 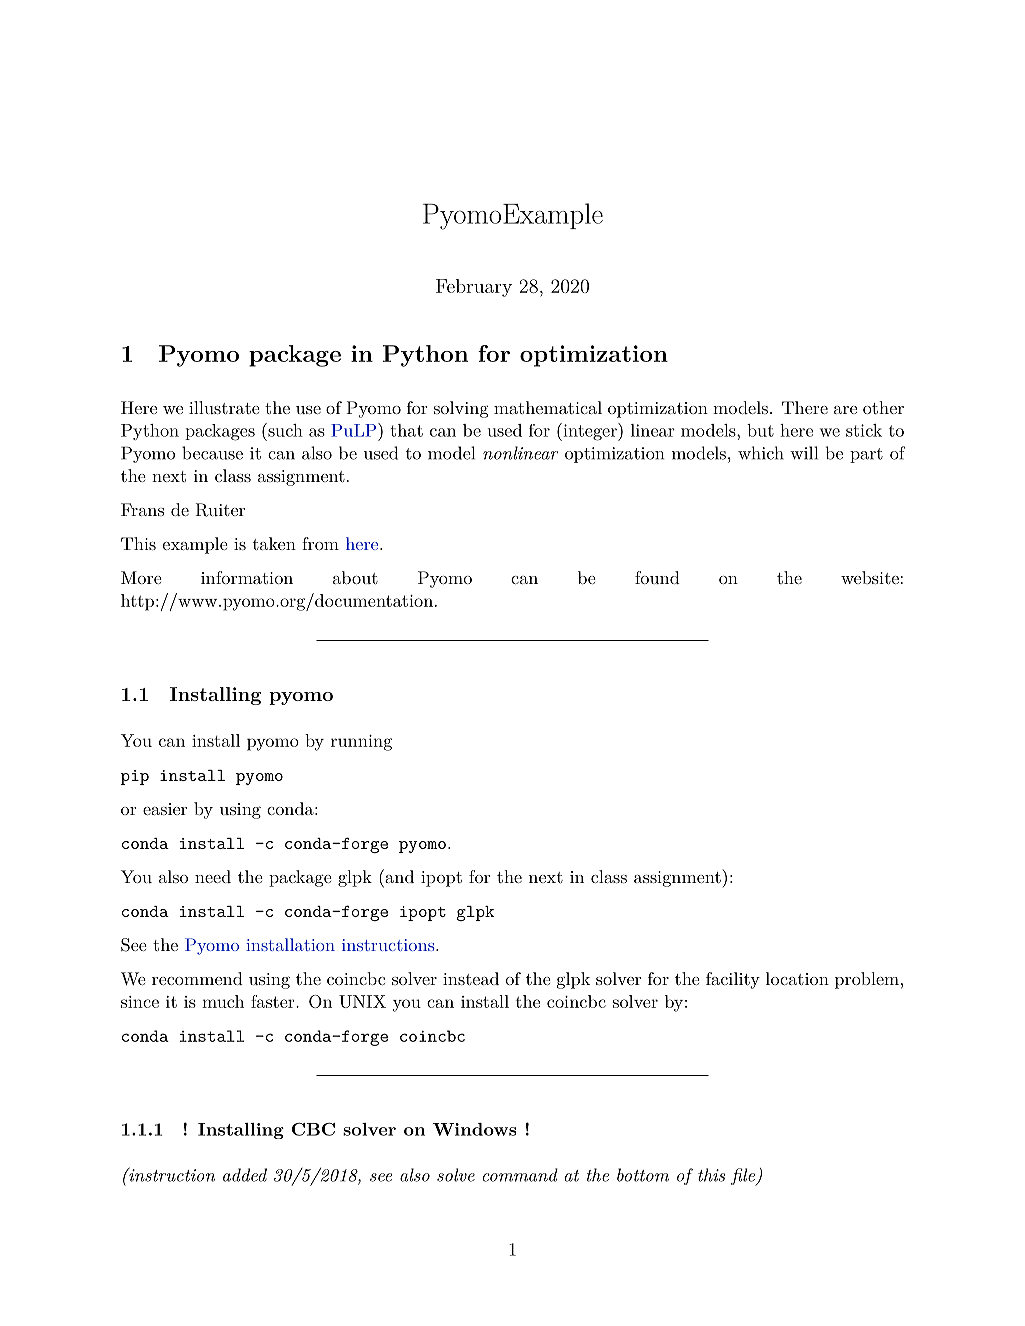 I want to click on website, so click(x=870, y=577).
